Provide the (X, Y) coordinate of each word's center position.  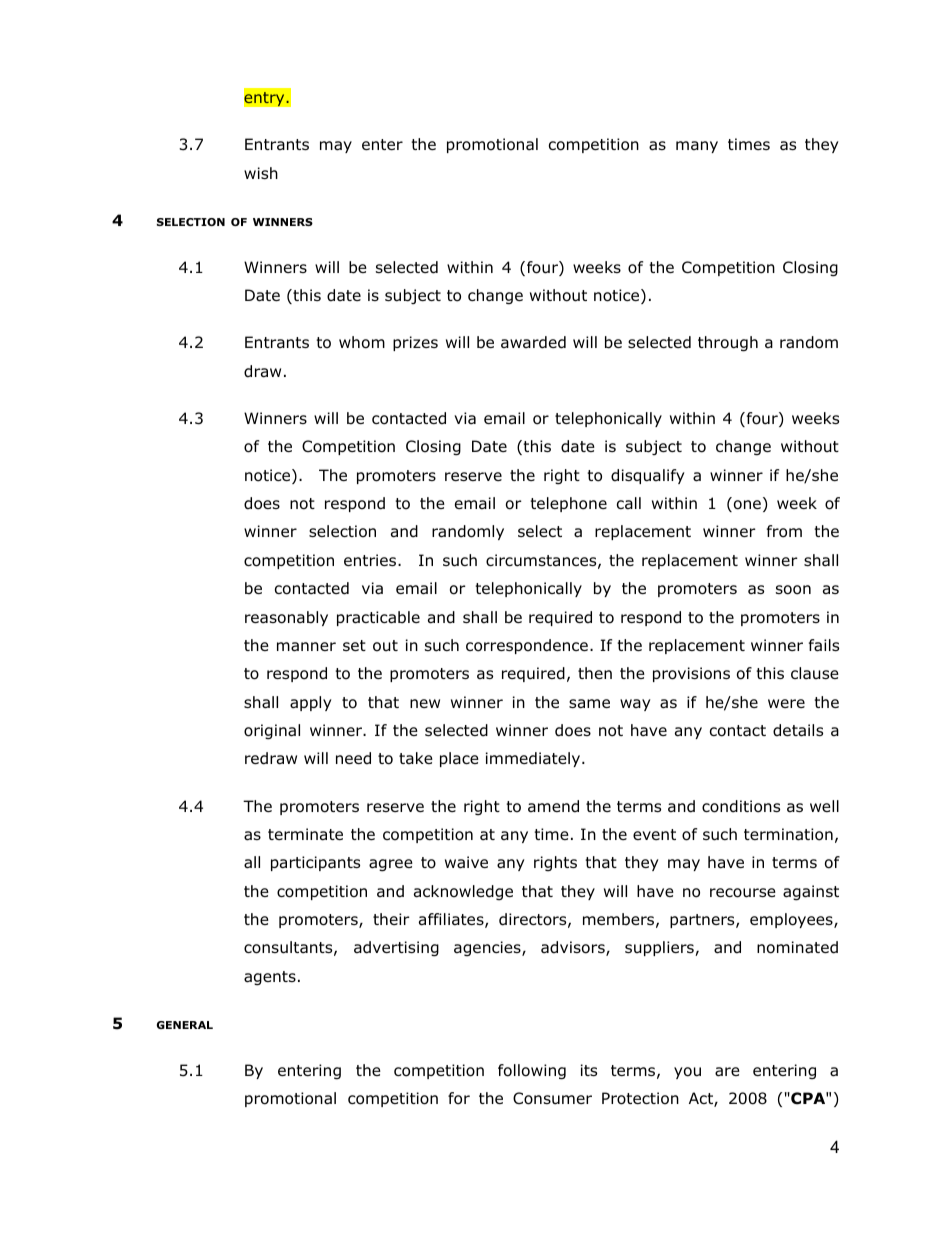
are (727, 1072)
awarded (533, 342)
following (532, 1072)
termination (788, 834)
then (595, 673)
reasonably (286, 618)
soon (793, 590)
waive (466, 862)
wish (261, 173)
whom (362, 342)
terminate (305, 834)
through (728, 344)
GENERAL (185, 1025)
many (697, 147)
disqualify (648, 476)
